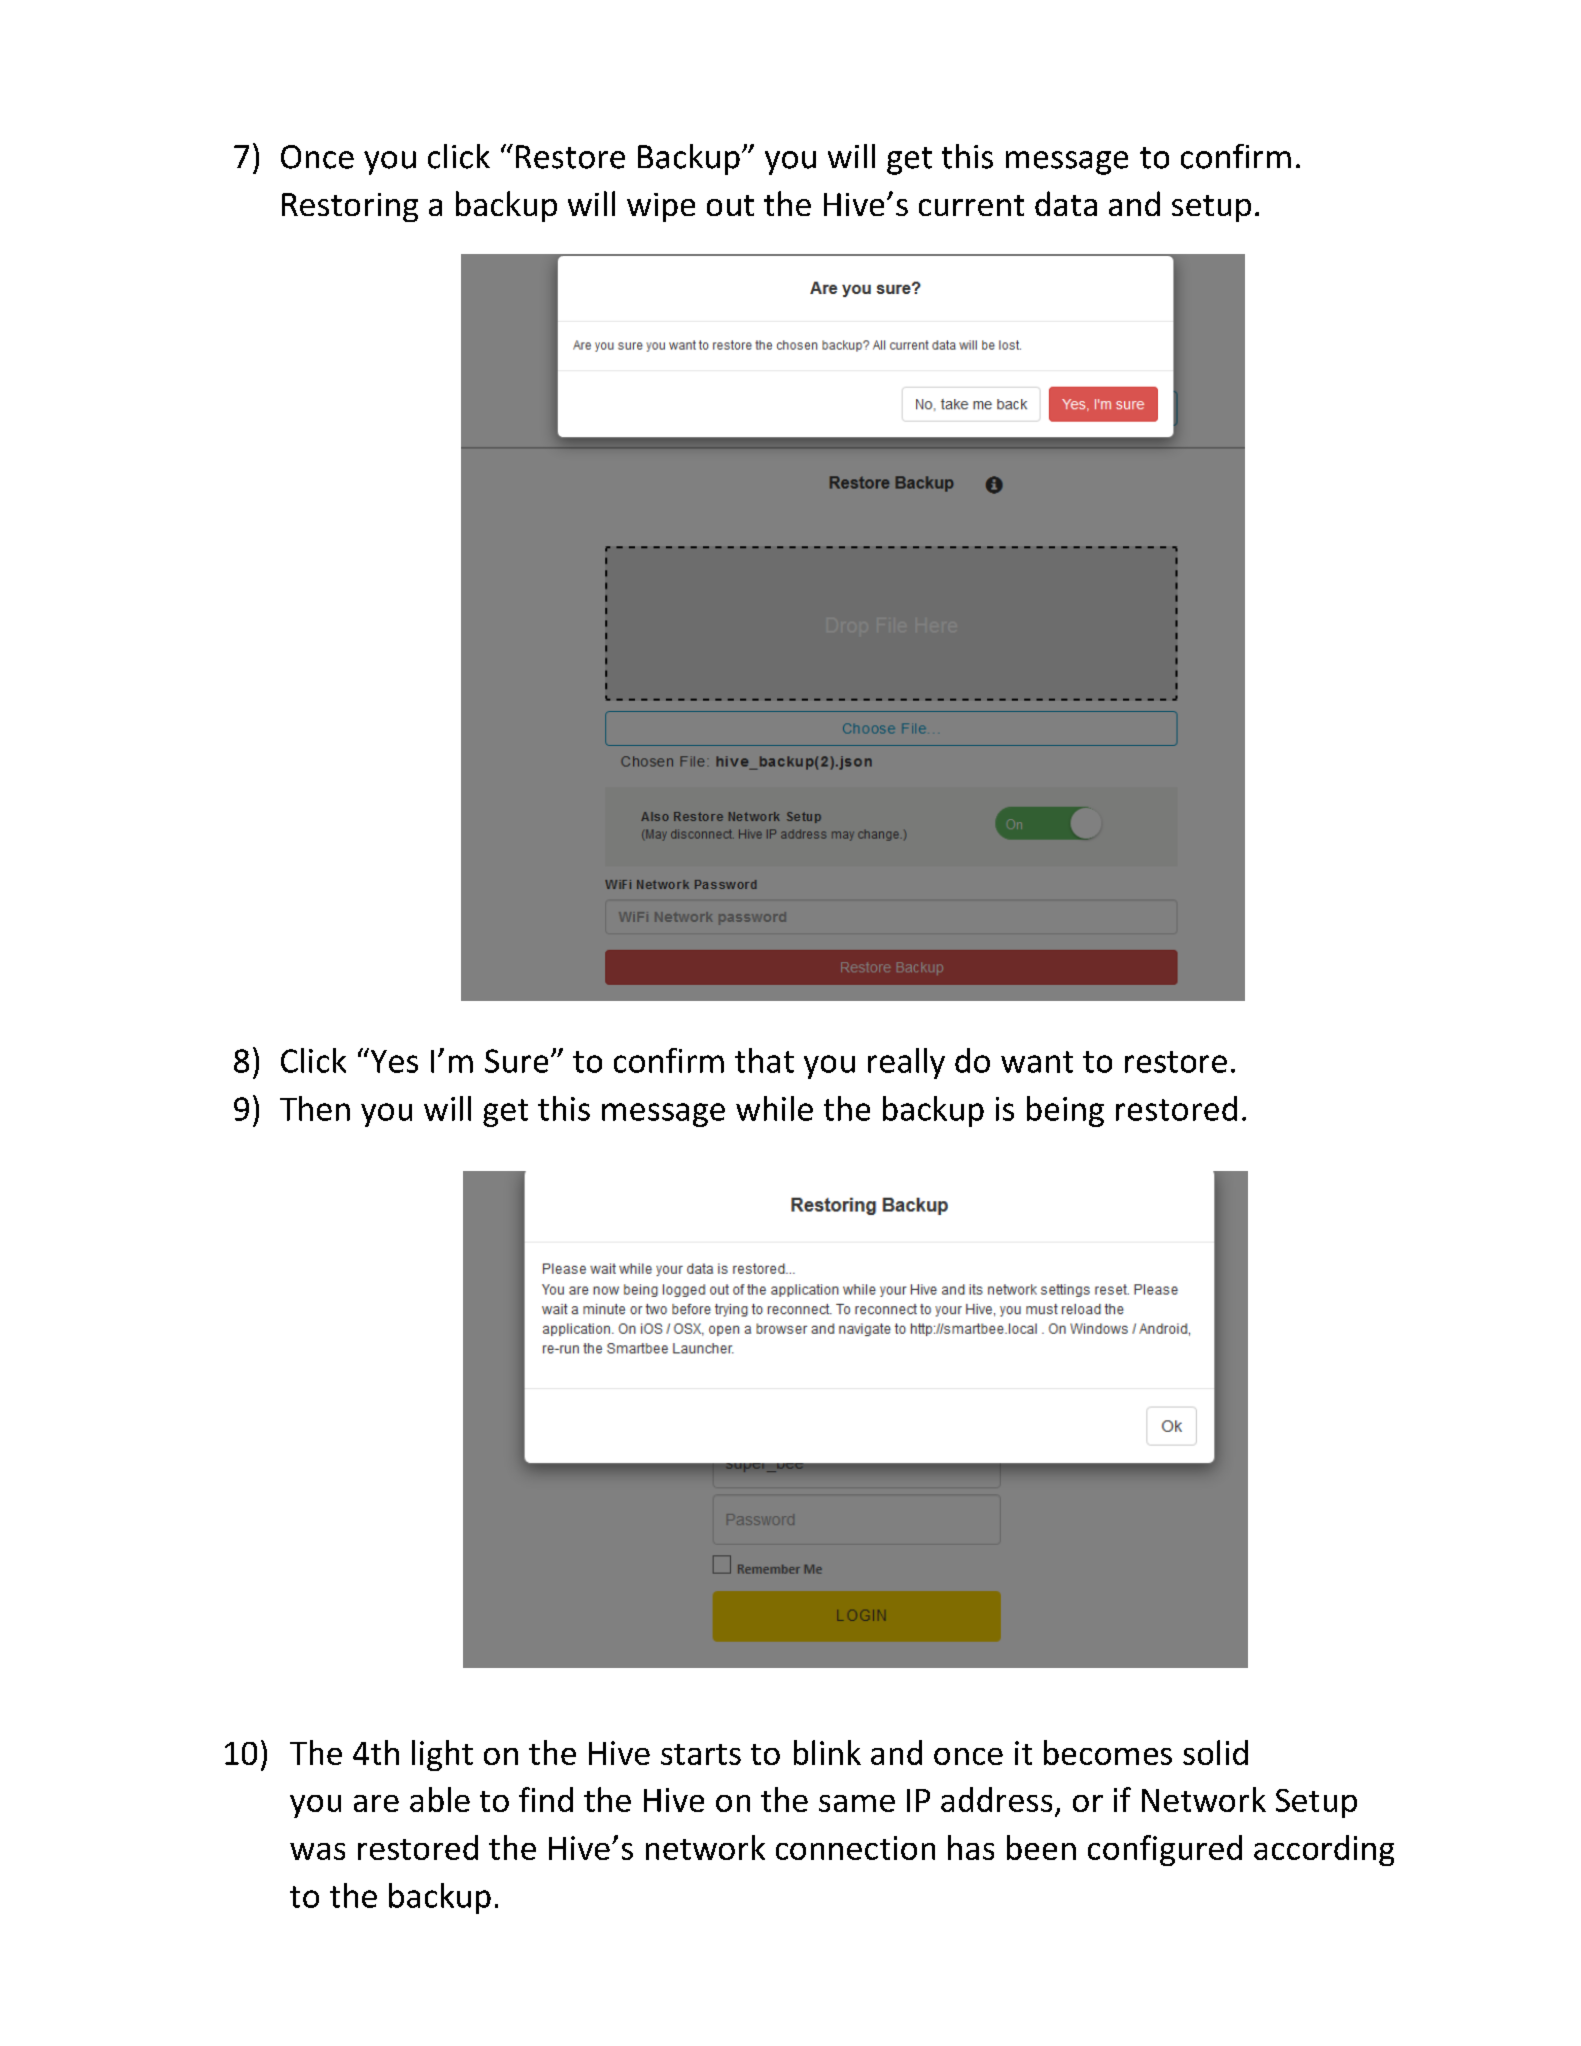  I want to click on out, so click(730, 205).
